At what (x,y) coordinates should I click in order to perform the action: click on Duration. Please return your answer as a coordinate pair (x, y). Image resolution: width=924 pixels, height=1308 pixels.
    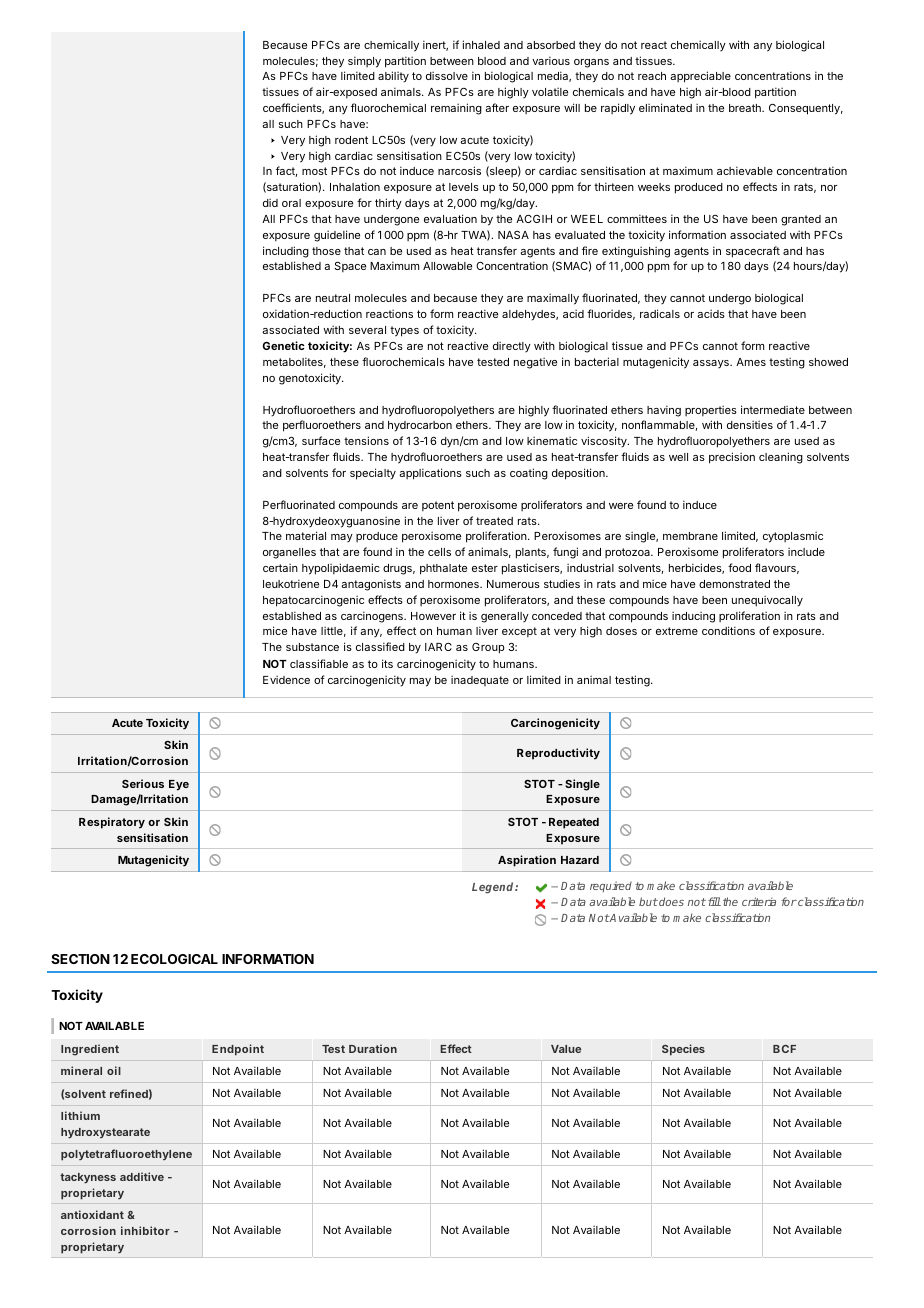
    Looking at the image, I should click on (373, 1048).
